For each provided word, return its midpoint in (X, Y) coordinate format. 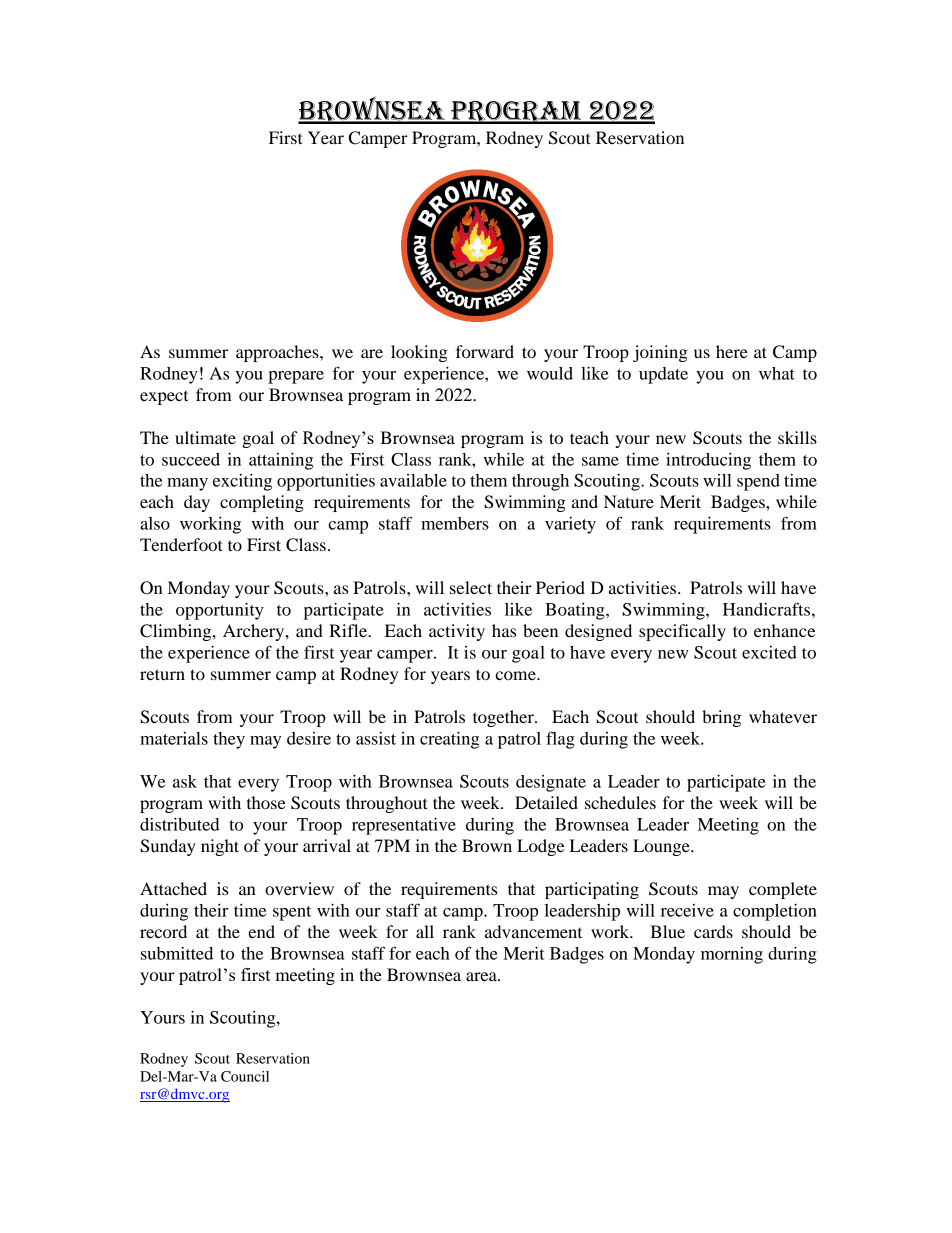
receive (687, 910)
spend (758, 482)
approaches (278, 353)
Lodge (541, 847)
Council (245, 1076)
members (455, 523)
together (504, 718)
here (732, 351)
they (229, 740)
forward (485, 351)
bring (721, 718)
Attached (173, 888)
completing (262, 503)
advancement (533, 931)
